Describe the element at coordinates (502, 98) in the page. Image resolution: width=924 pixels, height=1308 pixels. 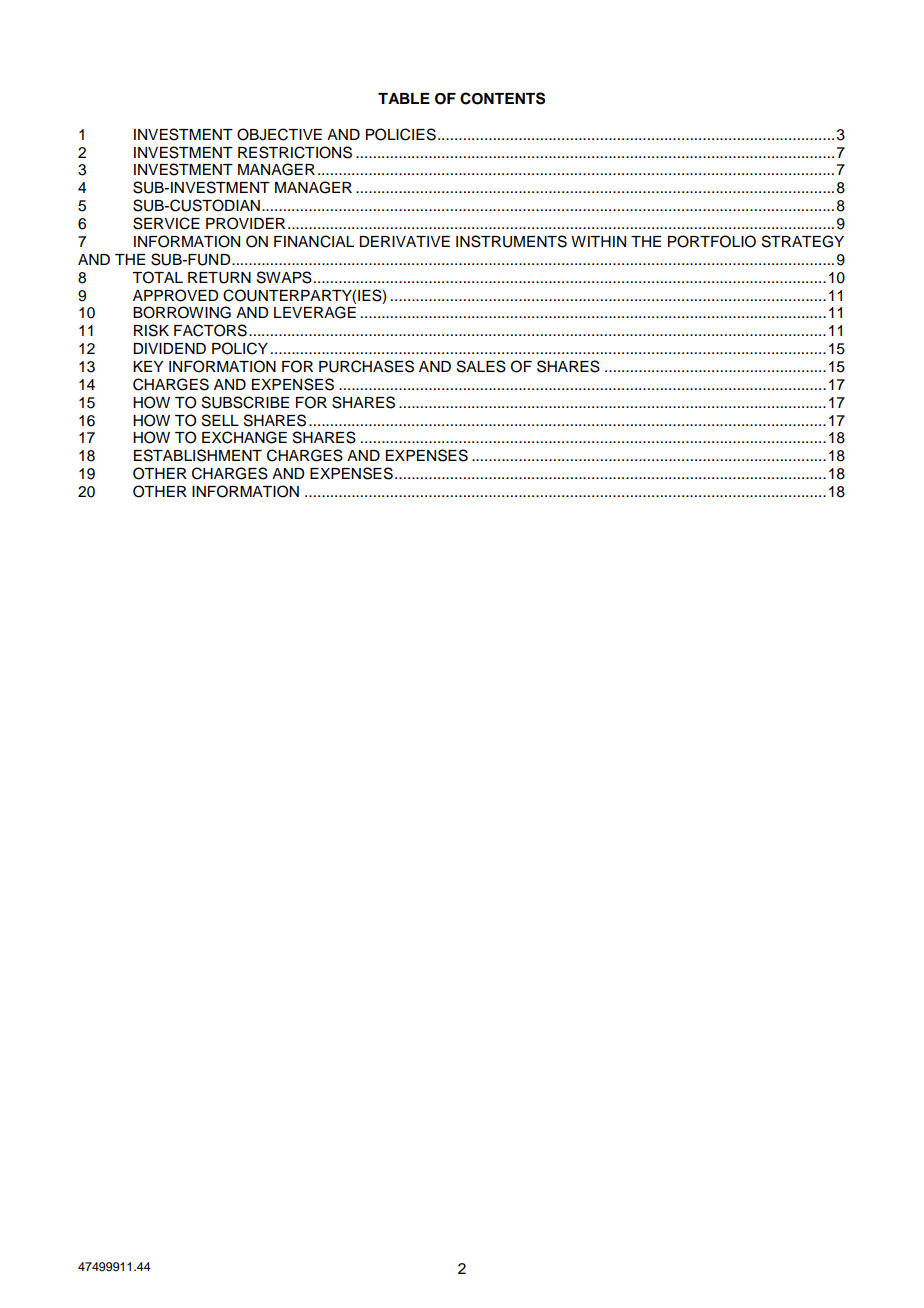
I see `CONTENTS` at that location.
